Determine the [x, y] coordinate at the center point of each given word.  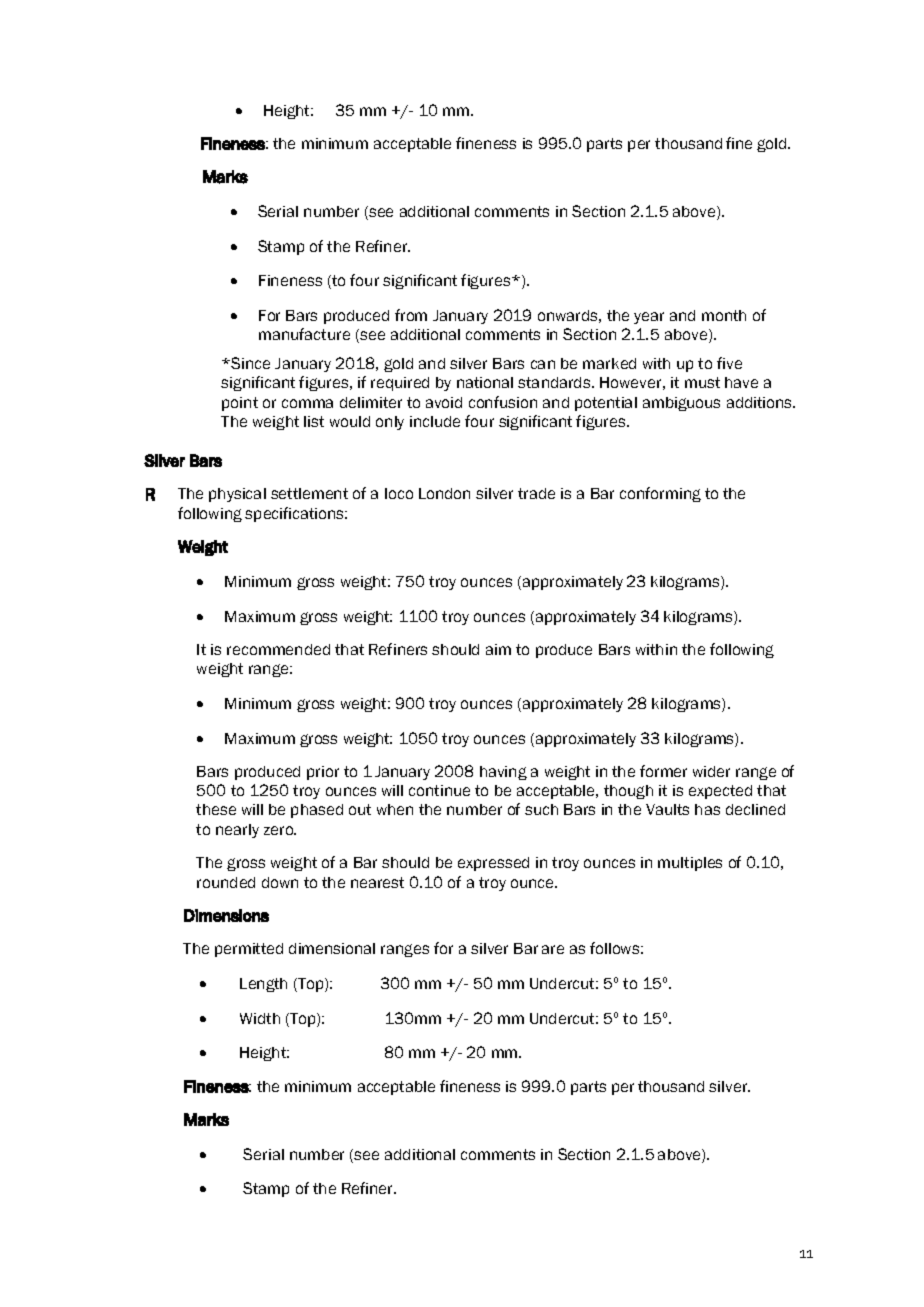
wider [711, 771]
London [444, 493]
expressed [493, 864]
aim [498, 649]
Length [263, 985]
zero [280, 830]
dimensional [332, 948]
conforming [660, 494]
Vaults [667, 809]
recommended [278, 649]
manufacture [304, 334]
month [724, 315]
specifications [296, 514]
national [485, 382]
